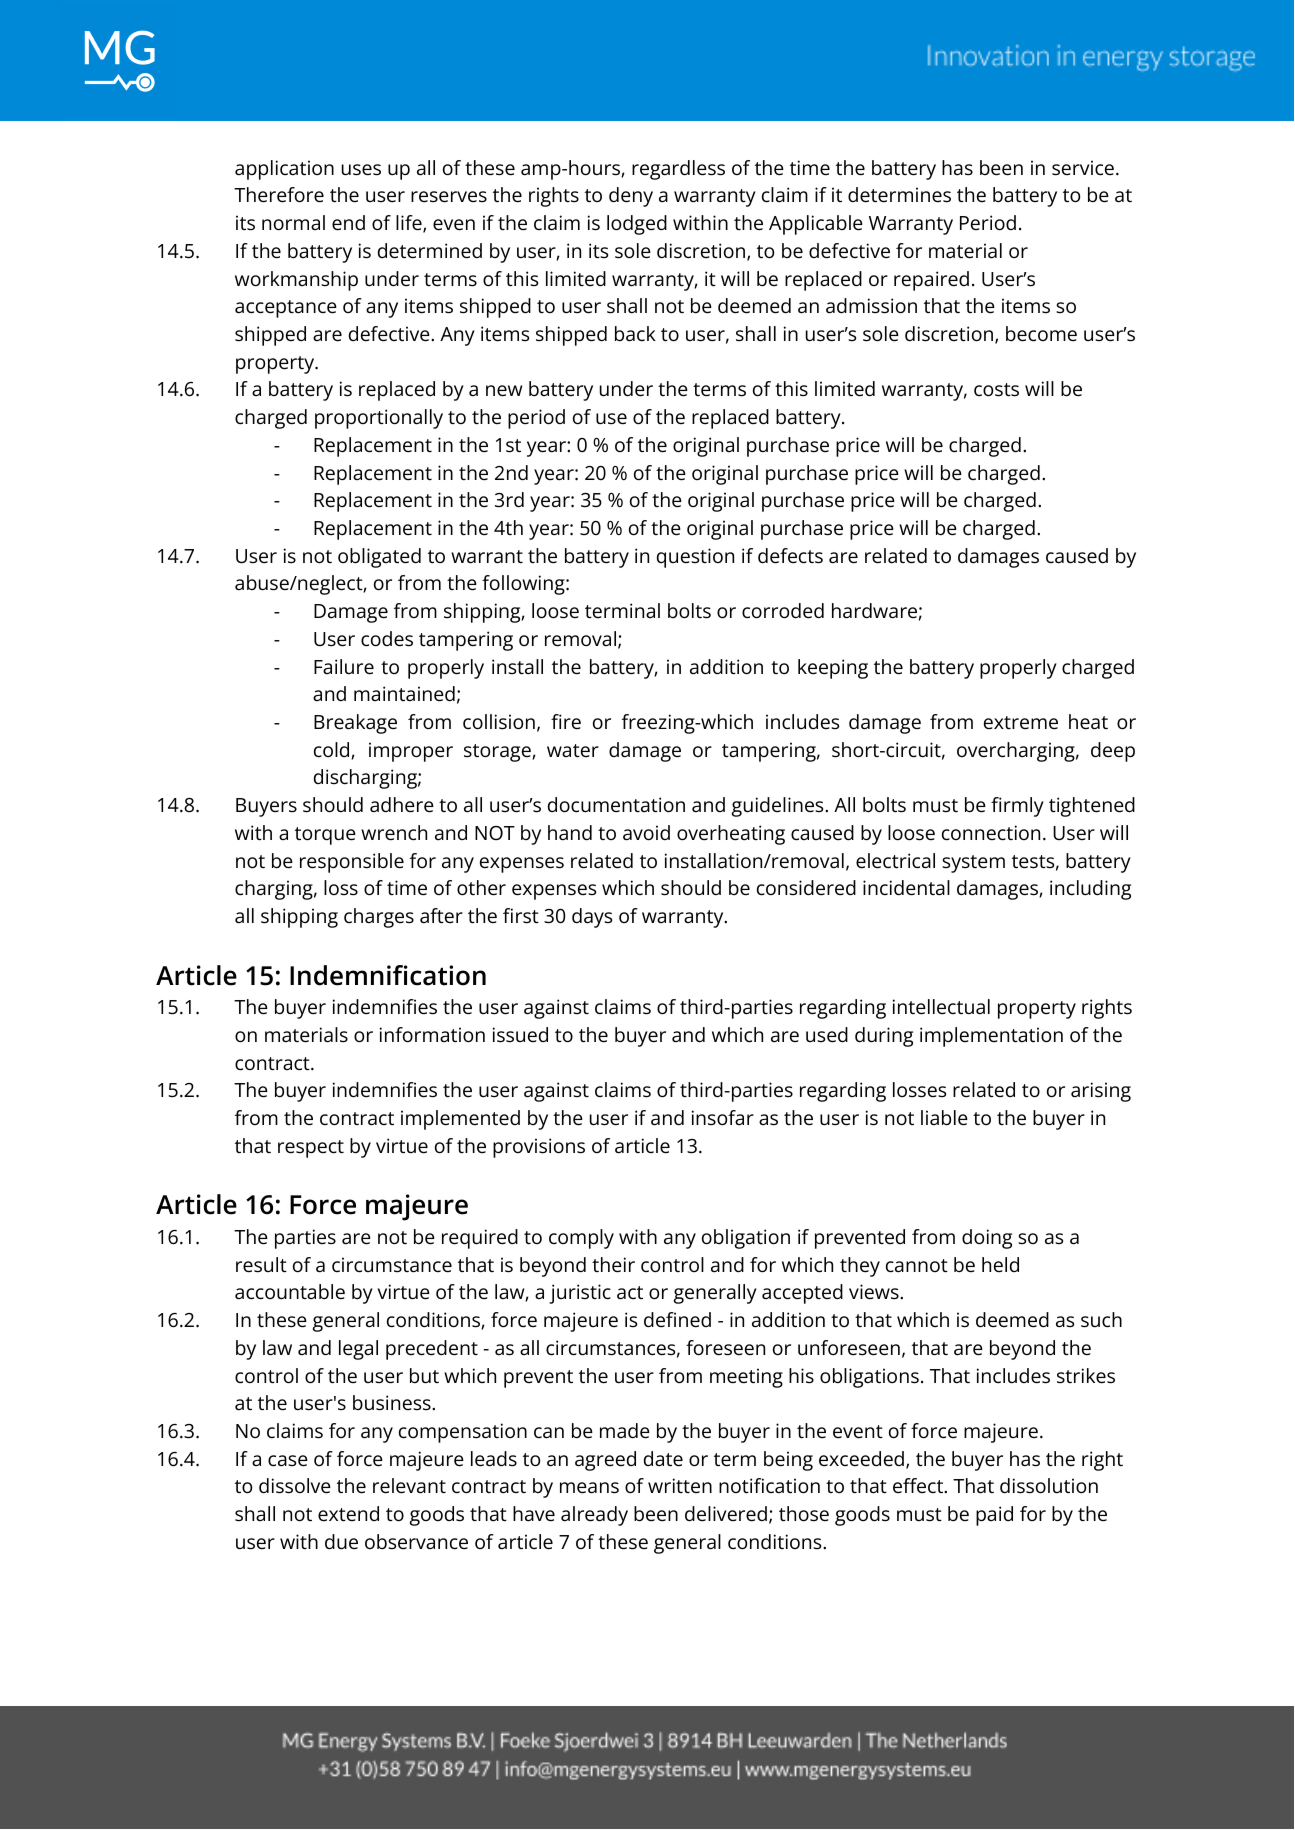 The image size is (1295, 1830). I want to click on uses, so click(361, 170).
